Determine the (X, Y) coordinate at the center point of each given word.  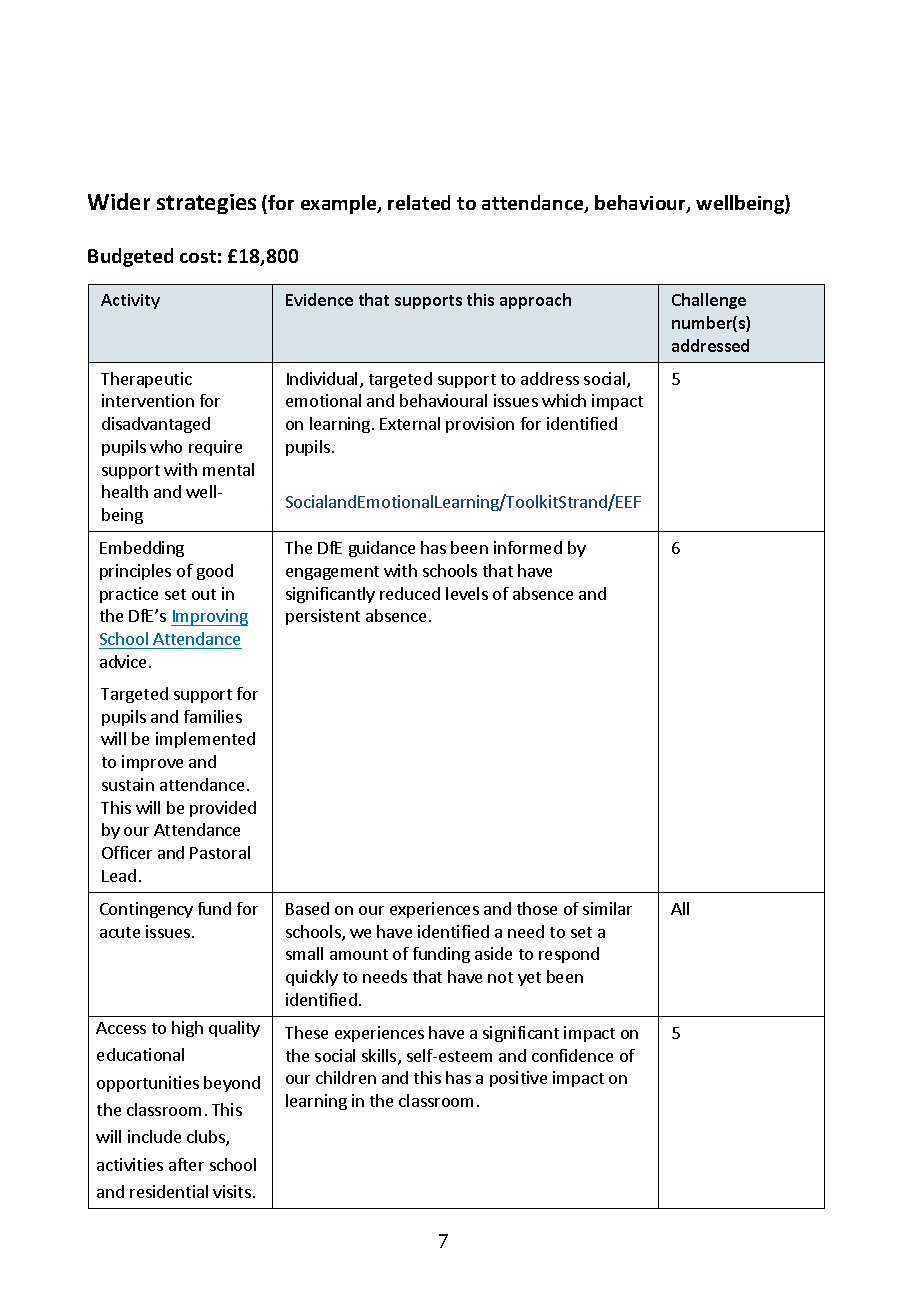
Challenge (709, 301)
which (564, 400)
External (410, 423)
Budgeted (130, 257)
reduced (410, 593)
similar (607, 908)
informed (528, 547)
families (213, 716)
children (346, 1077)
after (186, 1164)
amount (359, 954)
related (419, 202)
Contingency (146, 910)
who (166, 446)
